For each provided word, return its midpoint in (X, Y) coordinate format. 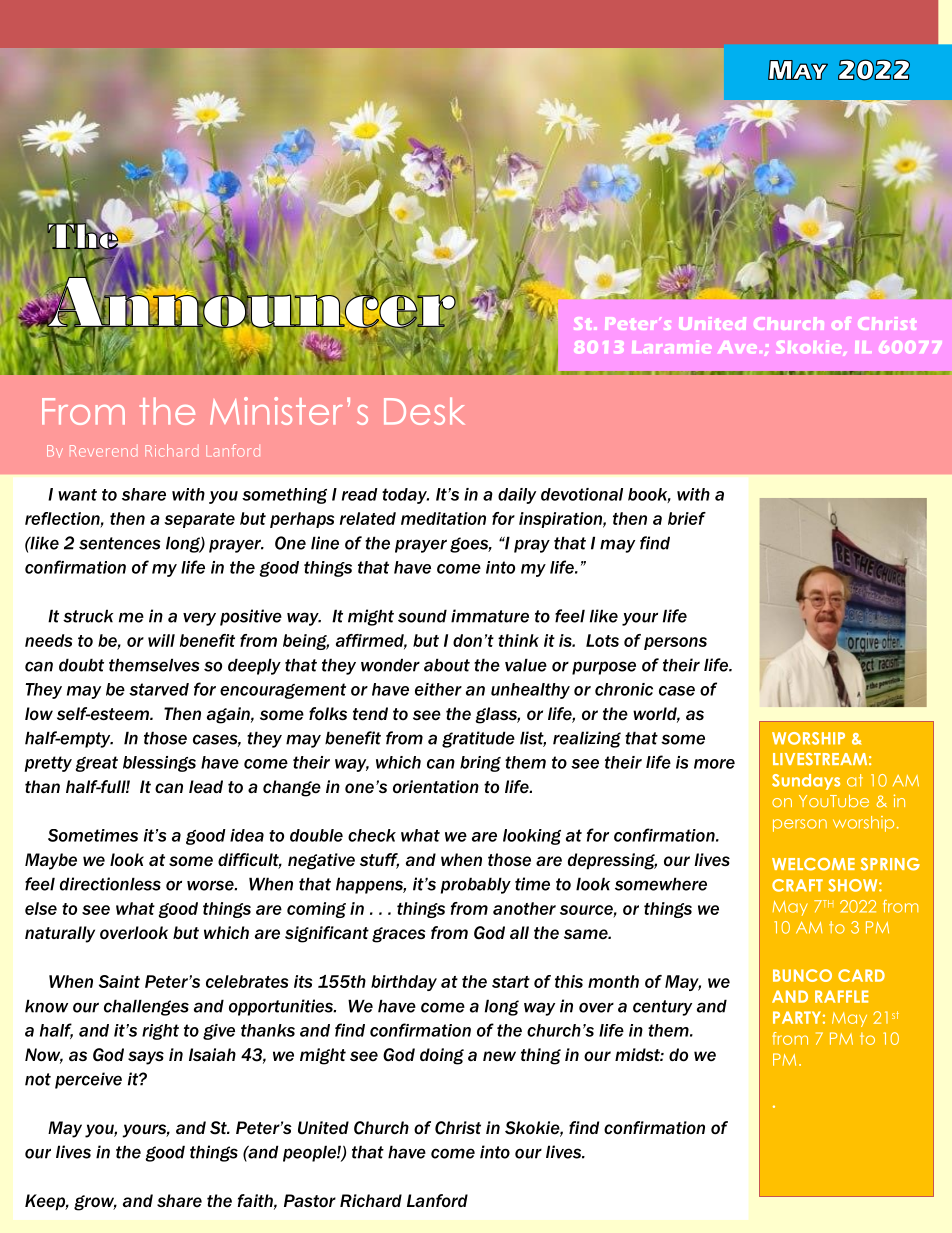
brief (687, 518)
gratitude (478, 739)
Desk (424, 411)
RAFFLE (841, 996)
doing (442, 1056)
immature (490, 616)
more (714, 764)
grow (95, 1203)
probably (476, 885)
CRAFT (797, 885)
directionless (110, 884)
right (160, 1032)
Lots (602, 640)
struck (88, 616)
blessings (159, 764)
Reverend (103, 451)
